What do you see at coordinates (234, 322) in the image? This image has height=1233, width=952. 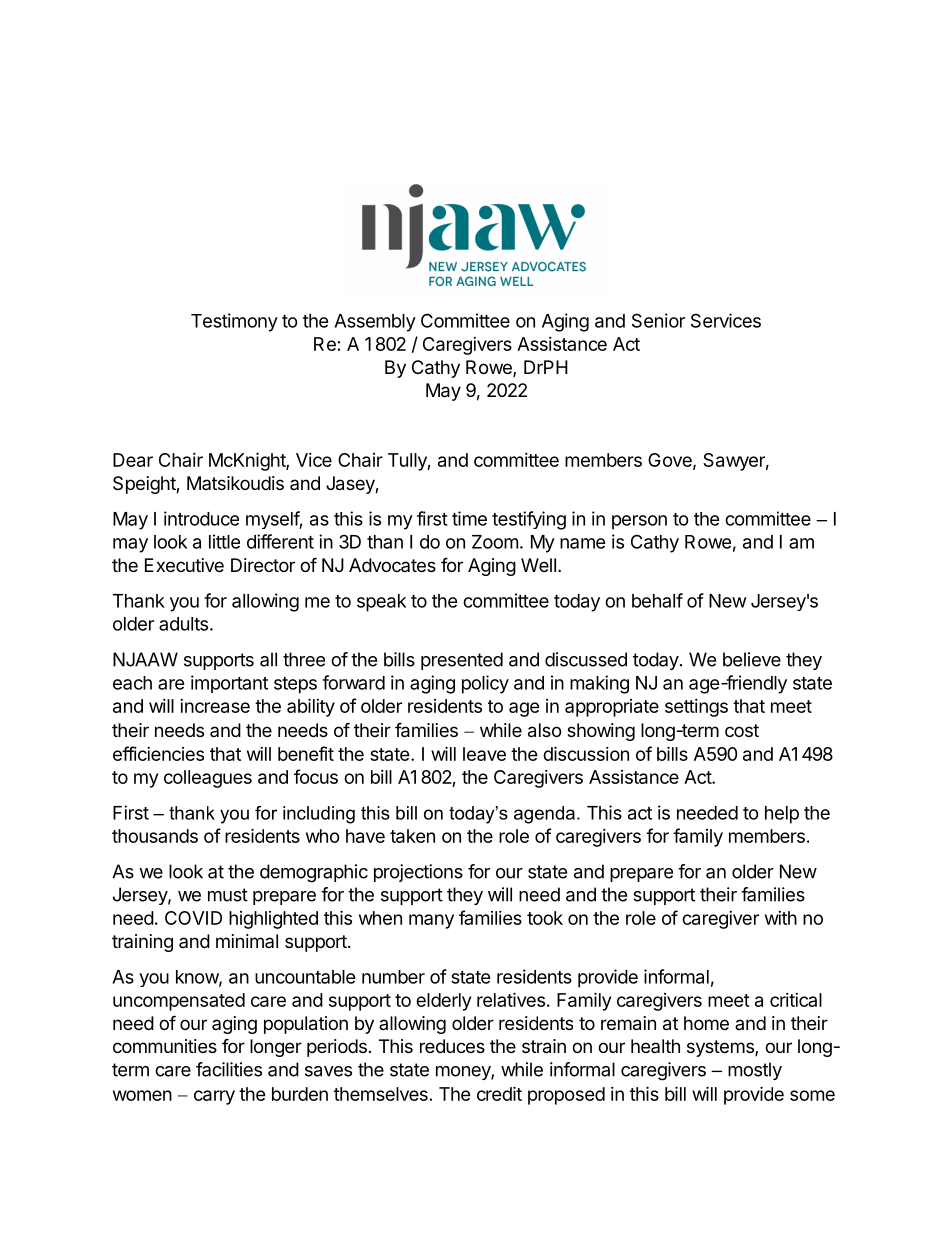 I see `Testimony` at bounding box center [234, 322].
